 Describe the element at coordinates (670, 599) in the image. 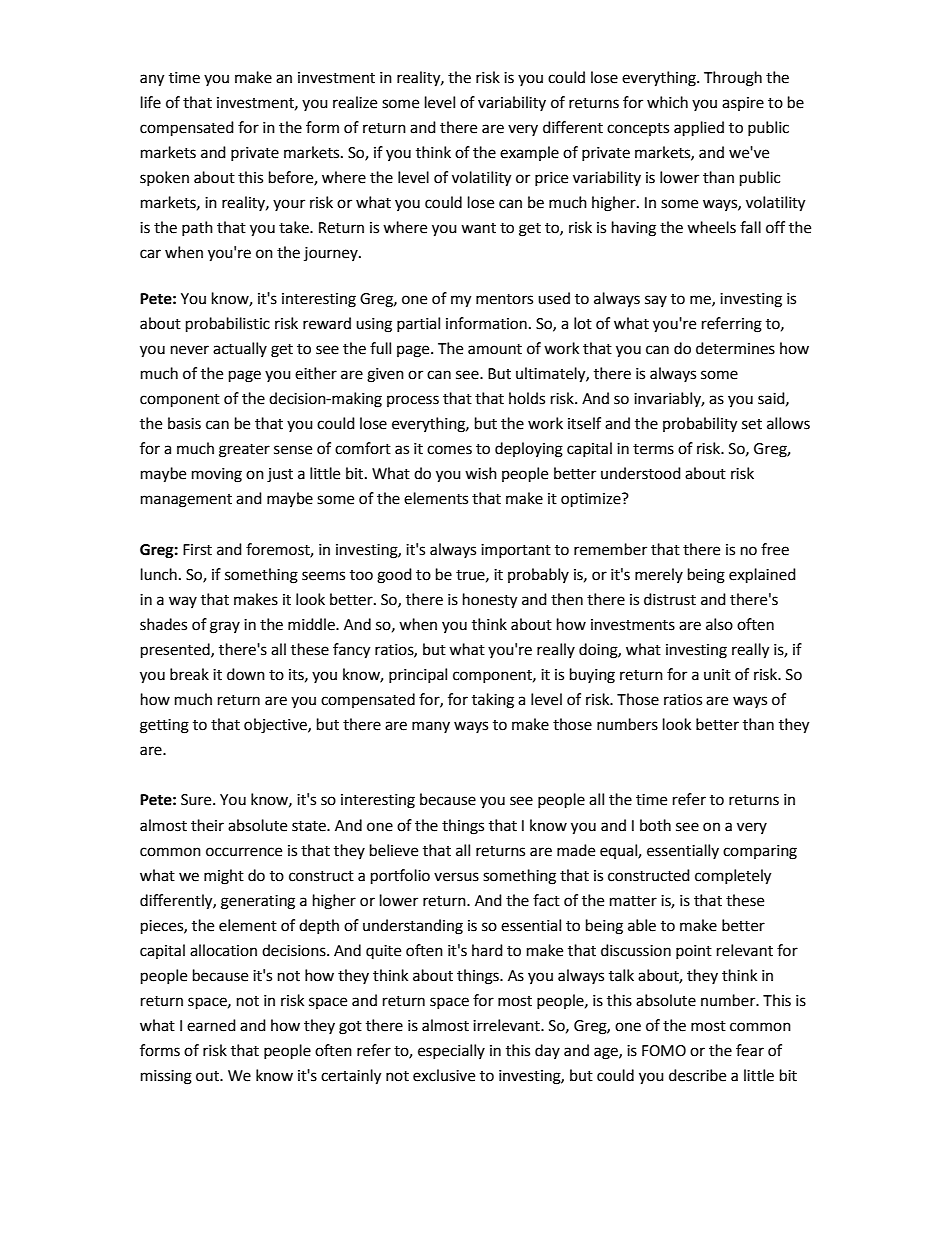

I see `distrust` at that location.
